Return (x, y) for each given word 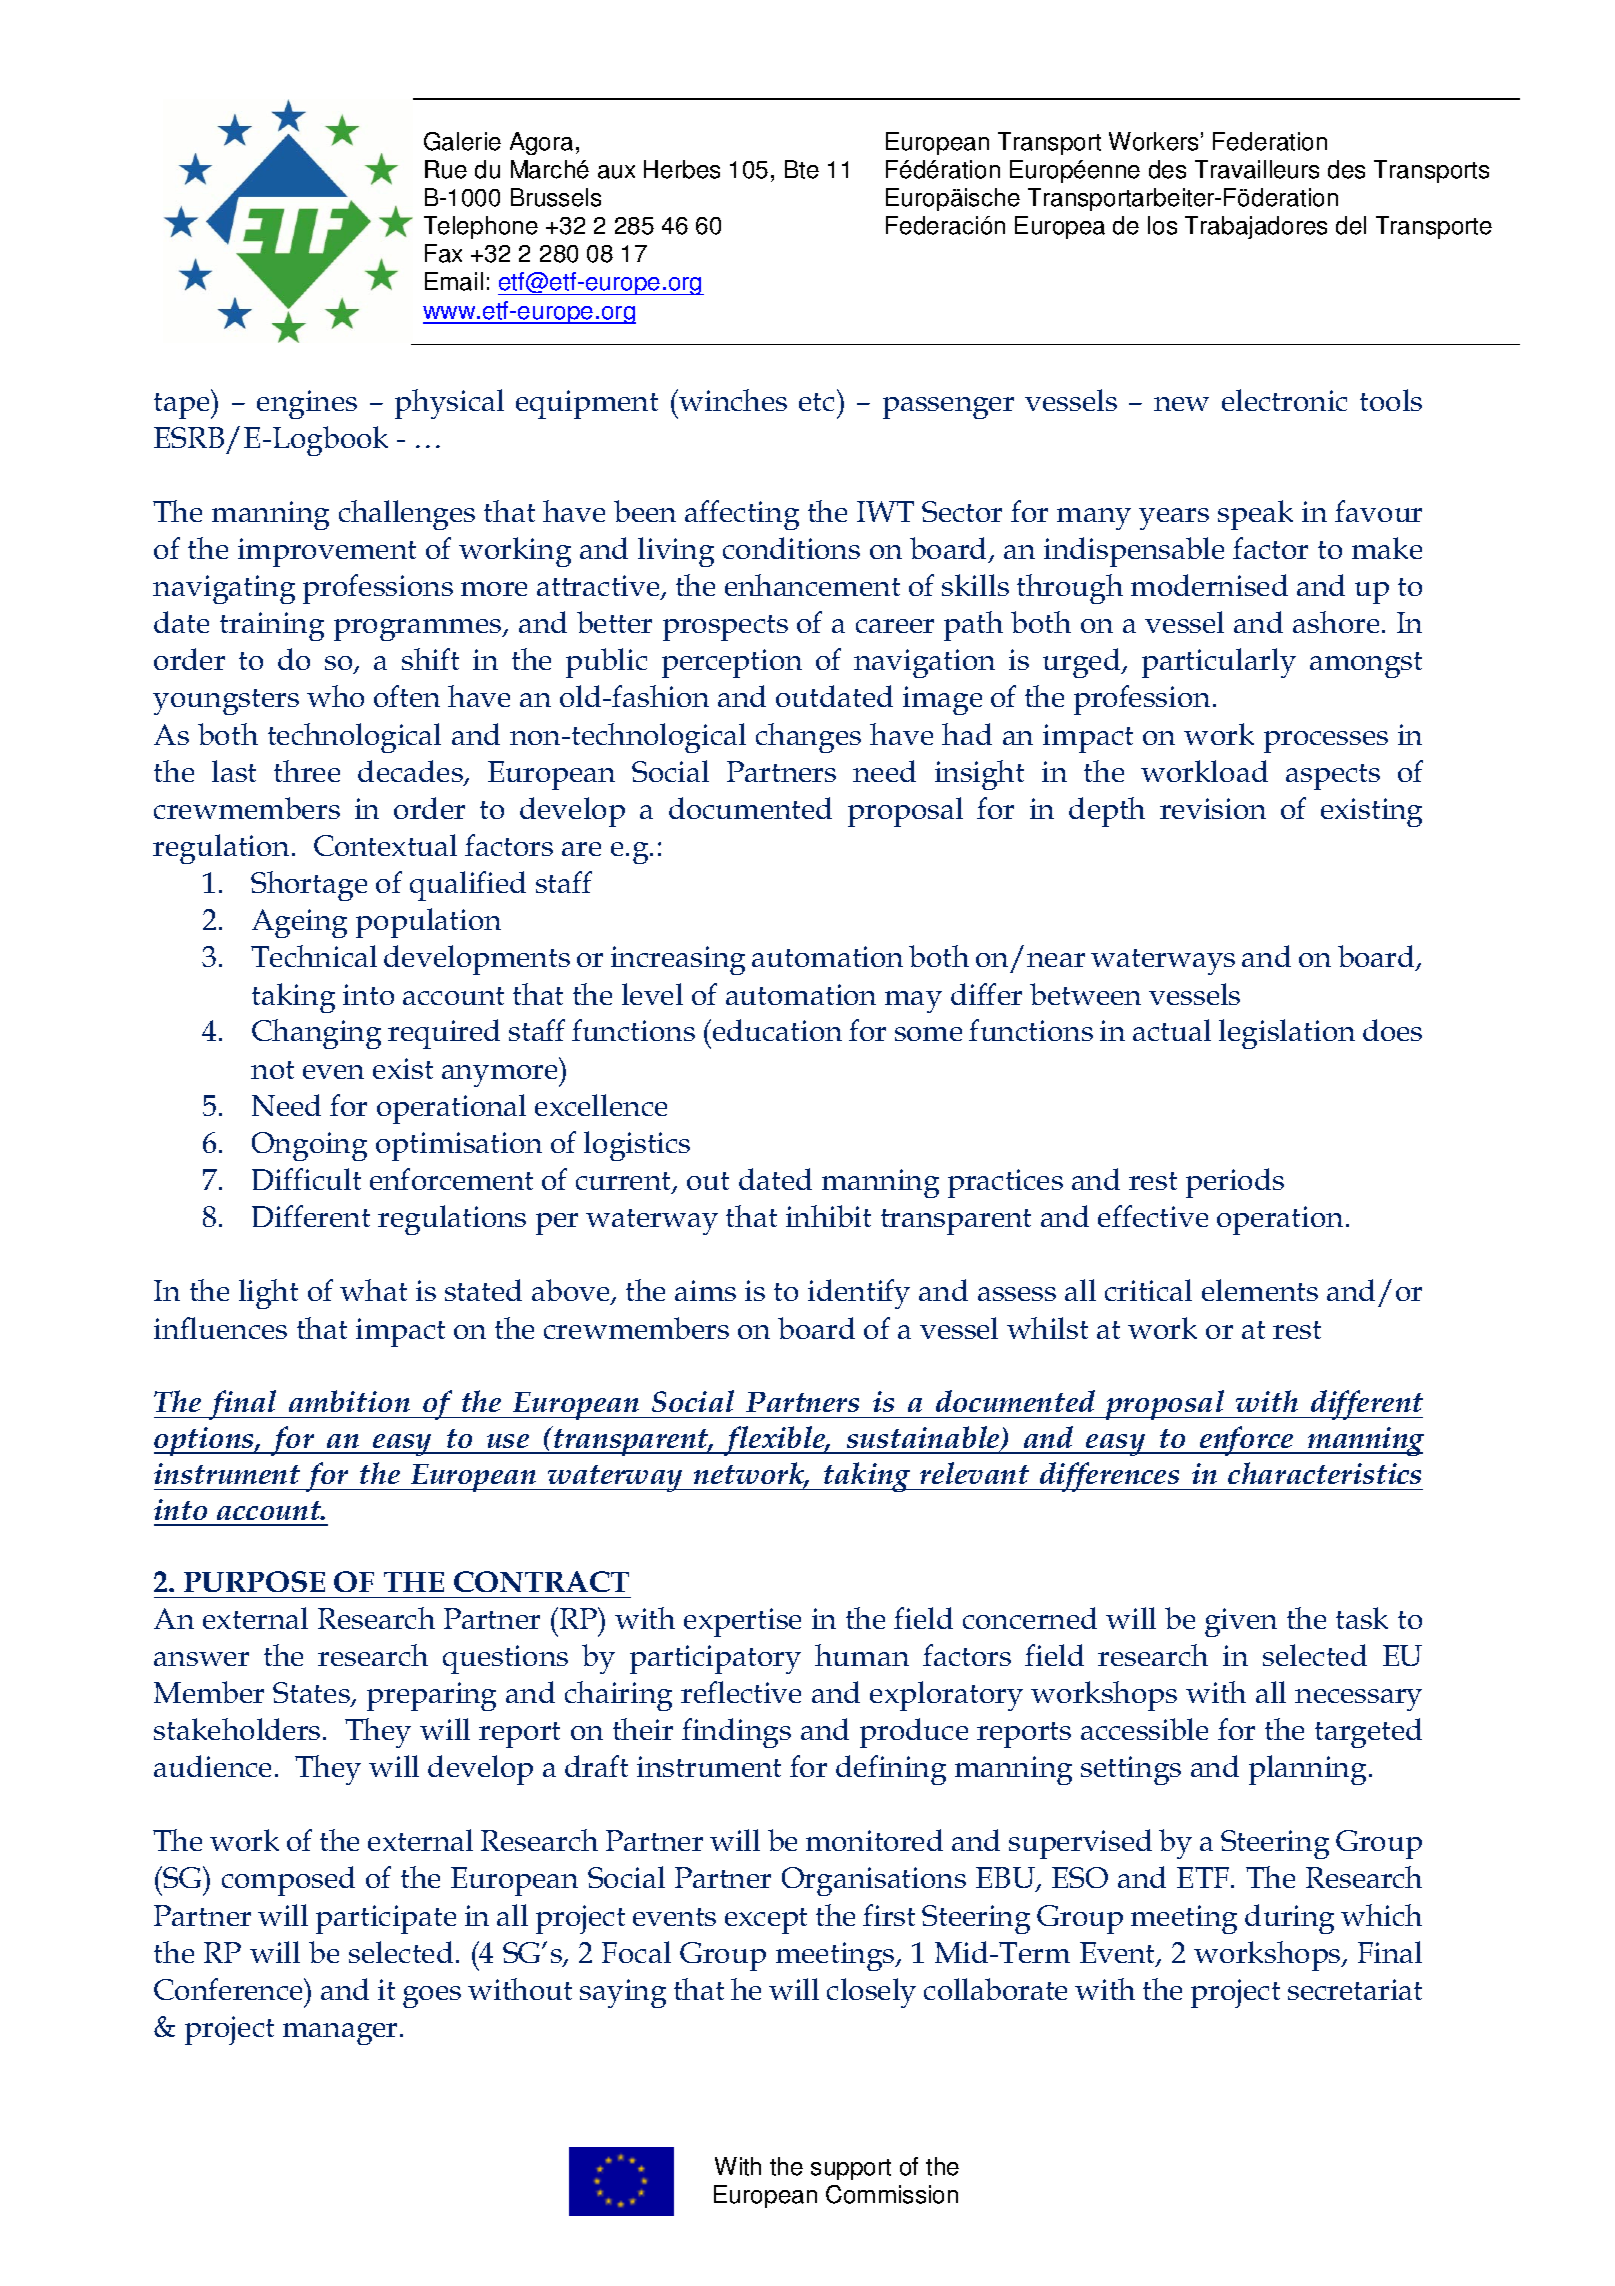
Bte (802, 169)
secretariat (1355, 1989)
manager (342, 2034)
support (851, 2169)
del (1351, 225)
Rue (446, 169)
